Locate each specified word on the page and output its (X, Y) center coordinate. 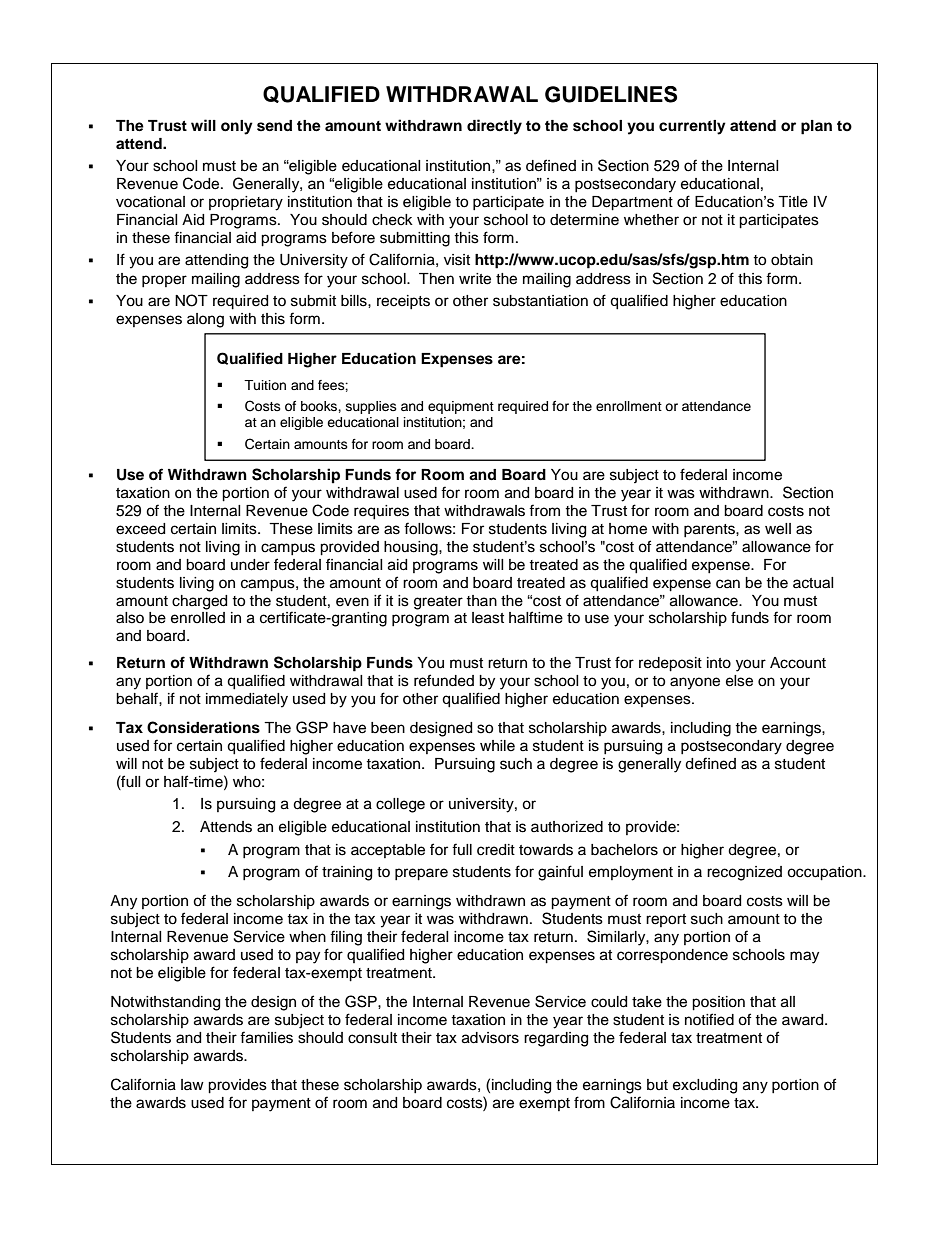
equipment (461, 407)
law (192, 1084)
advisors (490, 1038)
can (728, 584)
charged (199, 602)
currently (692, 127)
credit (496, 850)
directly (494, 127)
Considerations (203, 727)
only (237, 127)
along (205, 320)
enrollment (629, 406)
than (481, 600)
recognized (744, 873)
